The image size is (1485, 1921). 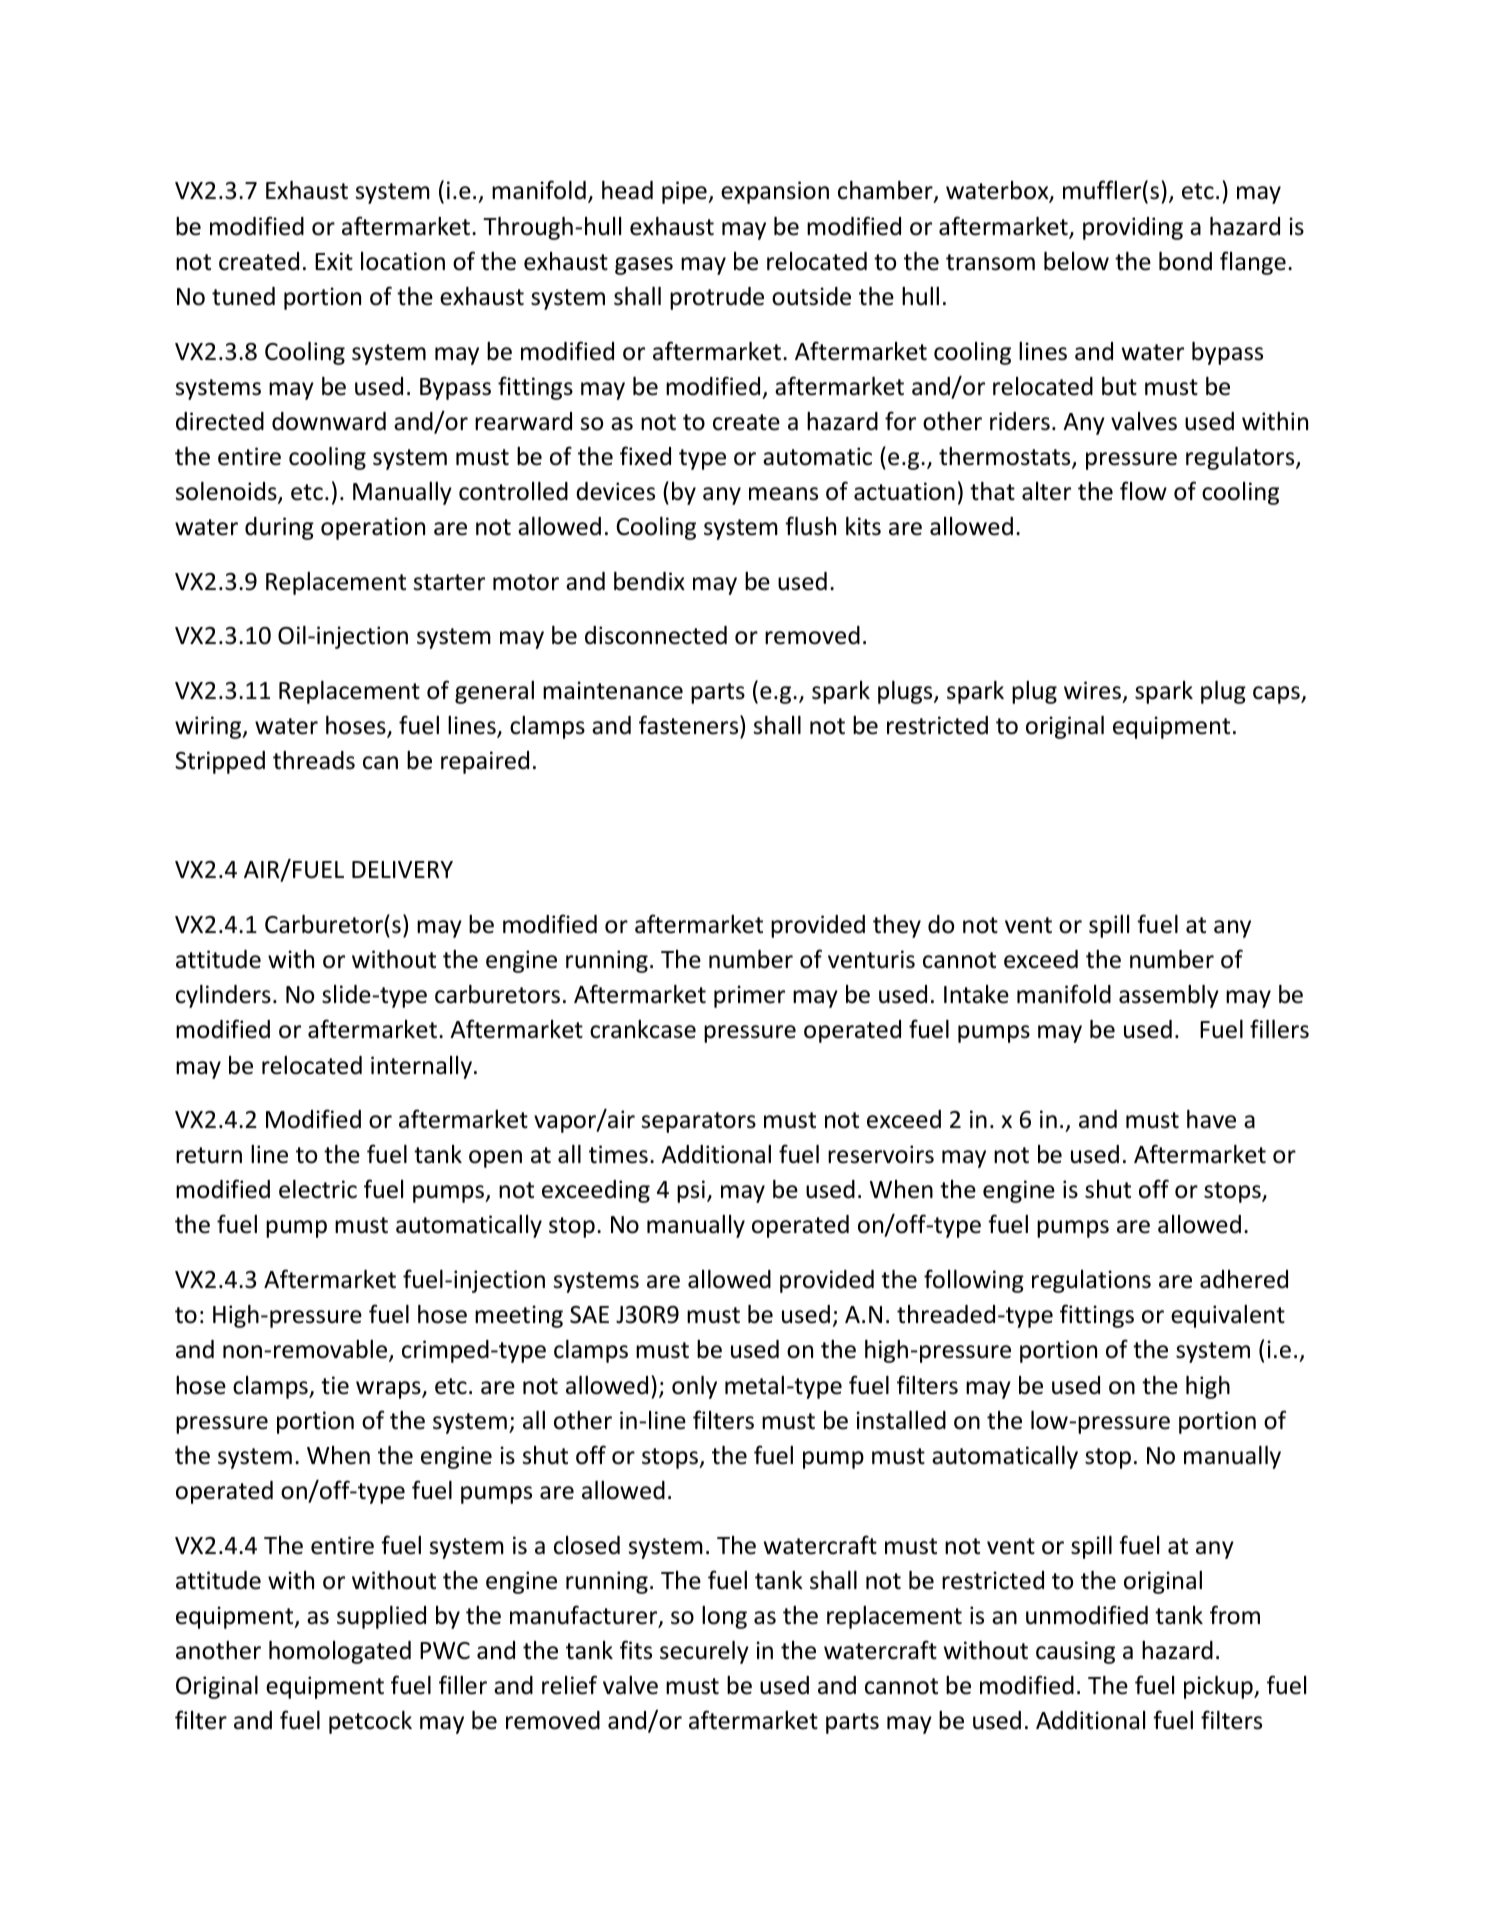 I want to click on expansion, so click(x=775, y=192).
